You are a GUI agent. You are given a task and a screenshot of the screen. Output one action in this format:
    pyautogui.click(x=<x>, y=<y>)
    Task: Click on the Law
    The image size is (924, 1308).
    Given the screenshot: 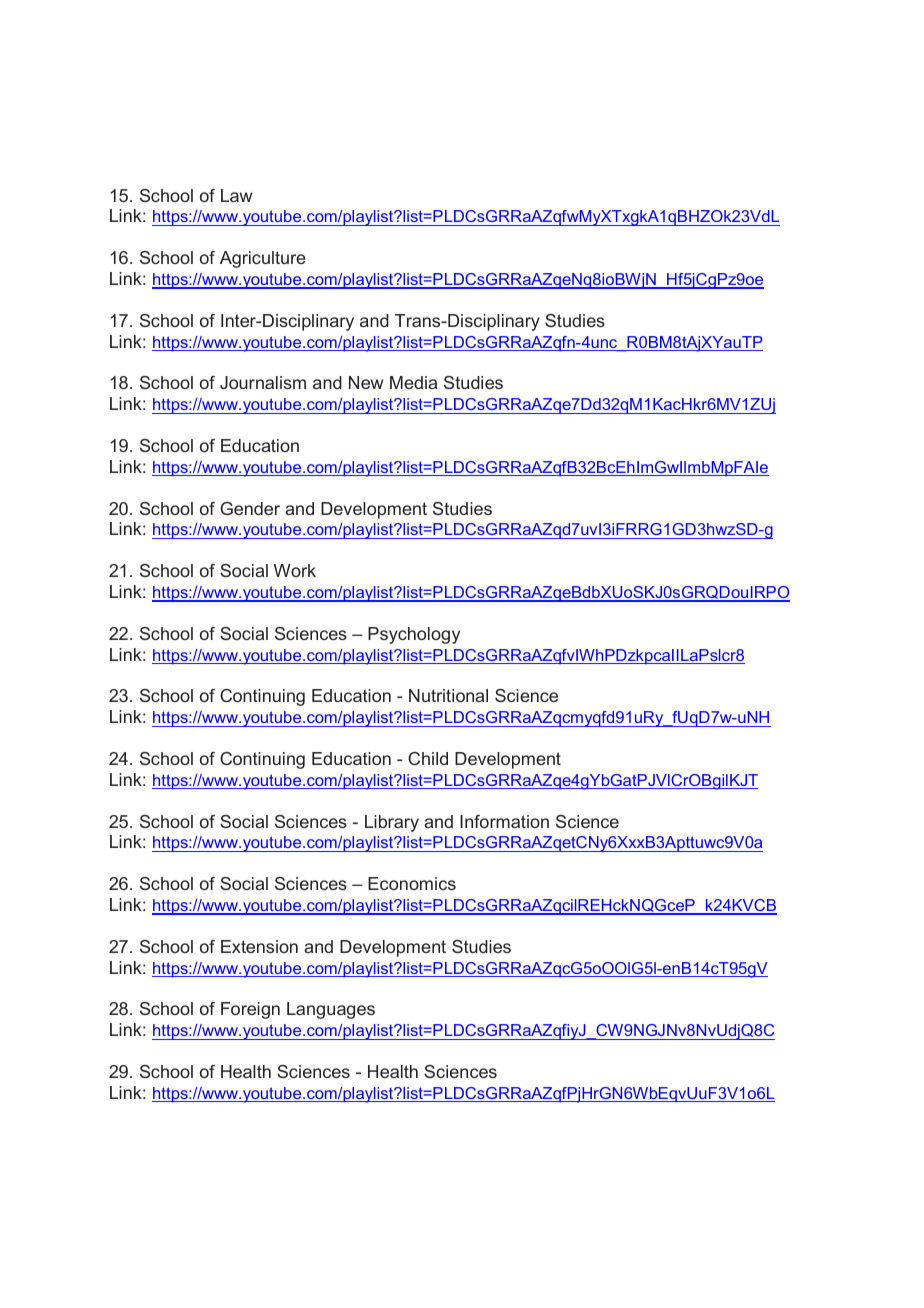 What is the action you would take?
    pyautogui.click(x=236, y=195)
